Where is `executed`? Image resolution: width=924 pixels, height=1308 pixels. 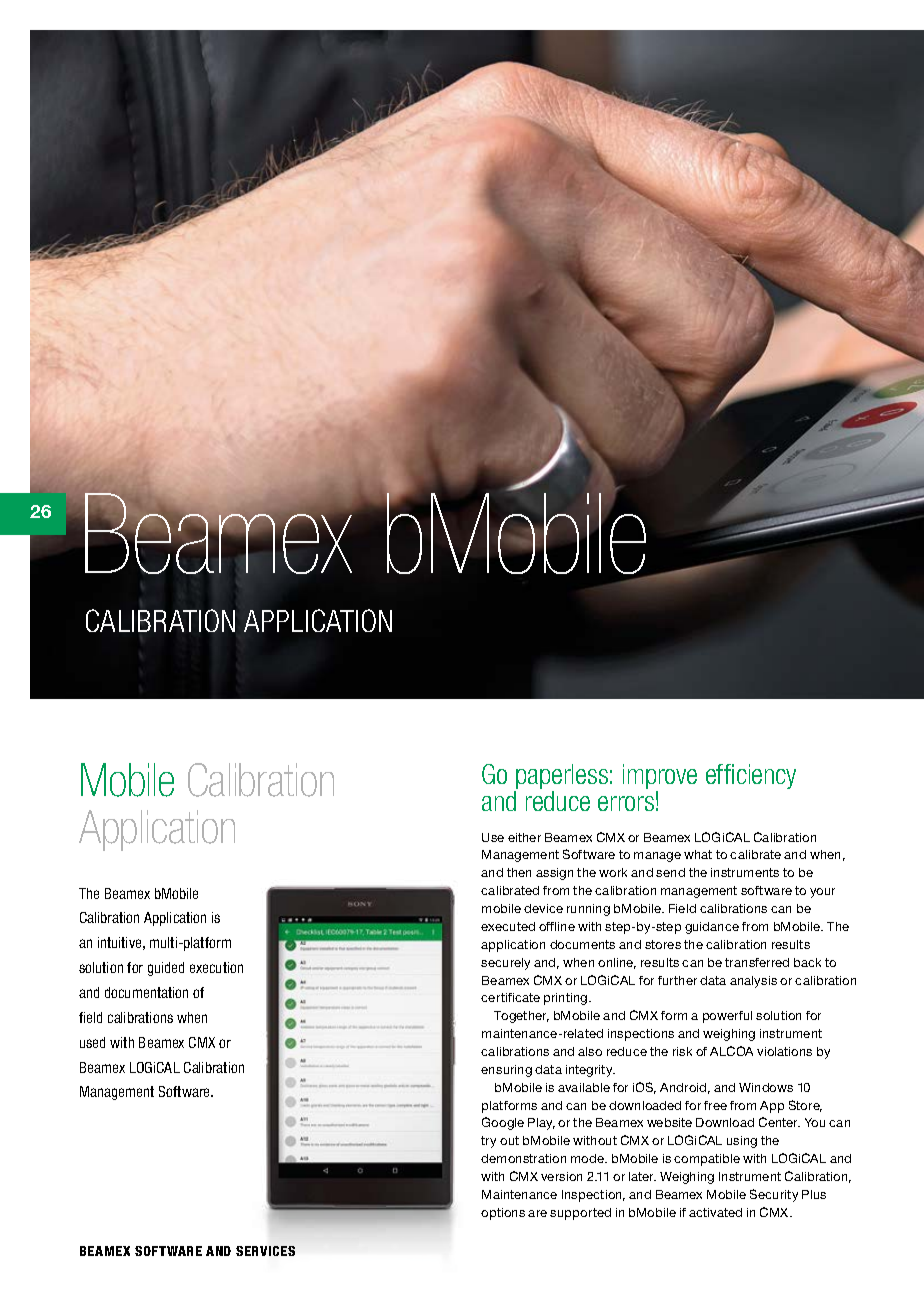 executed is located at coordinates (508, 926).
